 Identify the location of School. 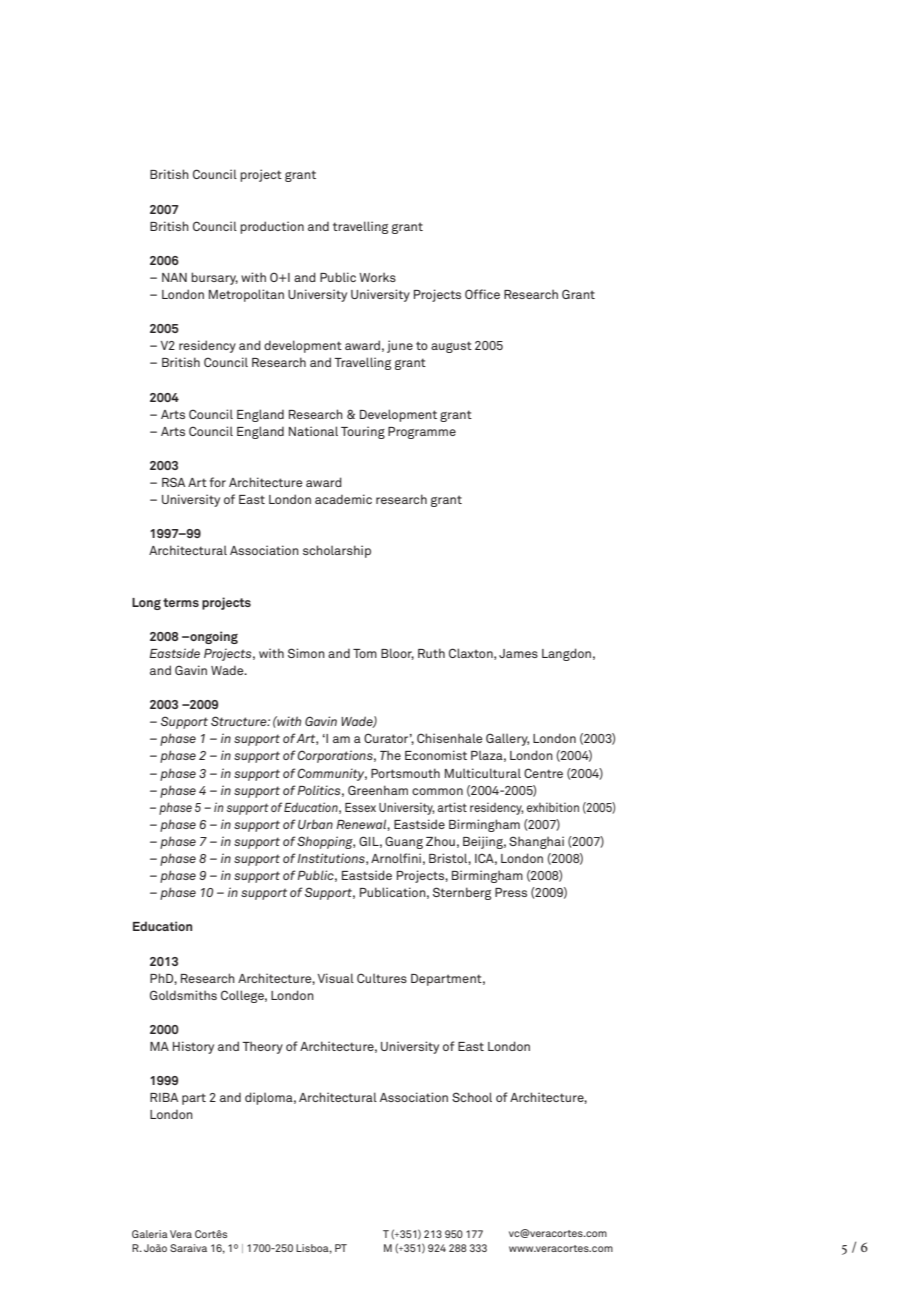
(472, 1097).
